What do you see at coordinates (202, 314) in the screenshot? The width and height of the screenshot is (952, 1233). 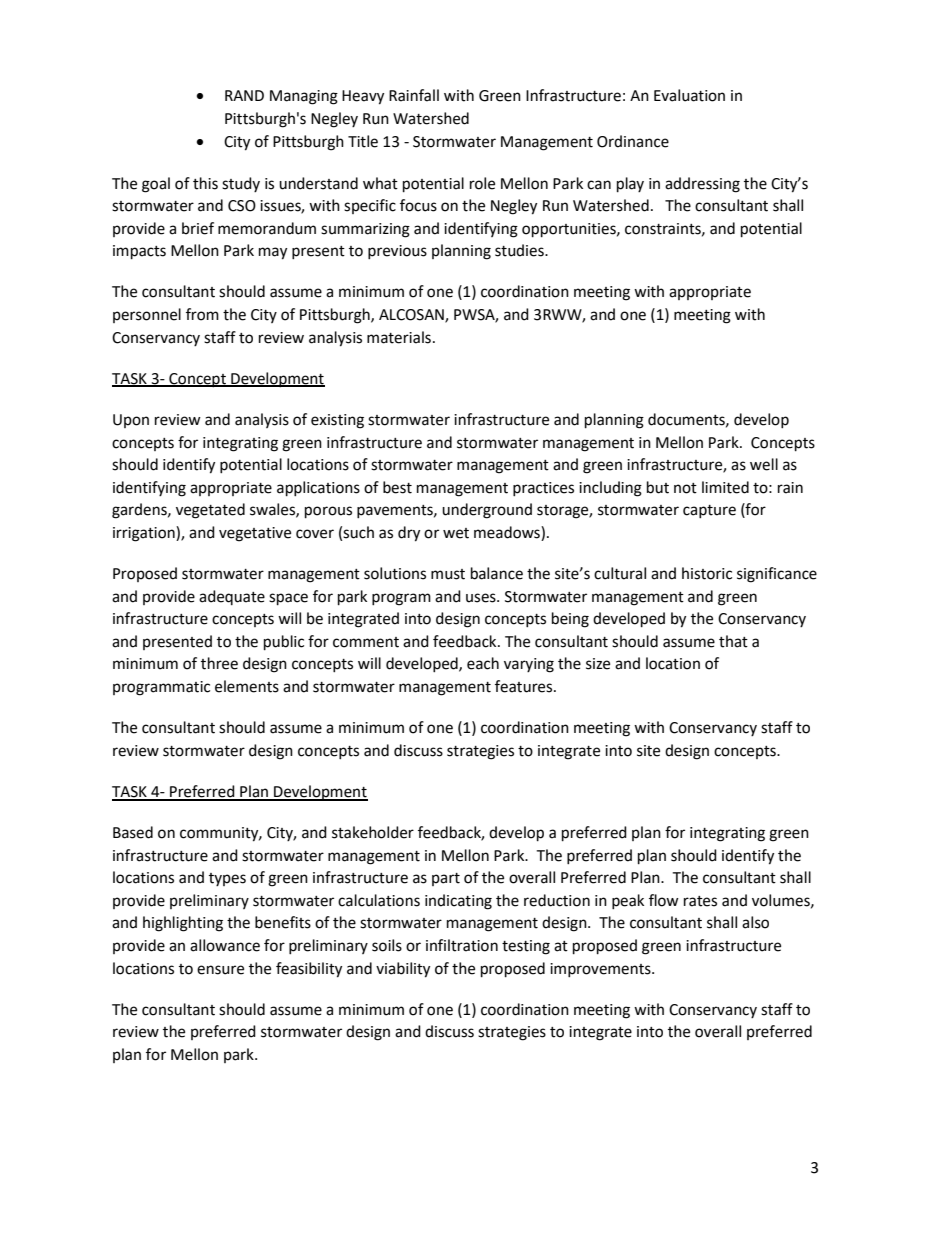 I see `from` at bounding box center [202, 314].
